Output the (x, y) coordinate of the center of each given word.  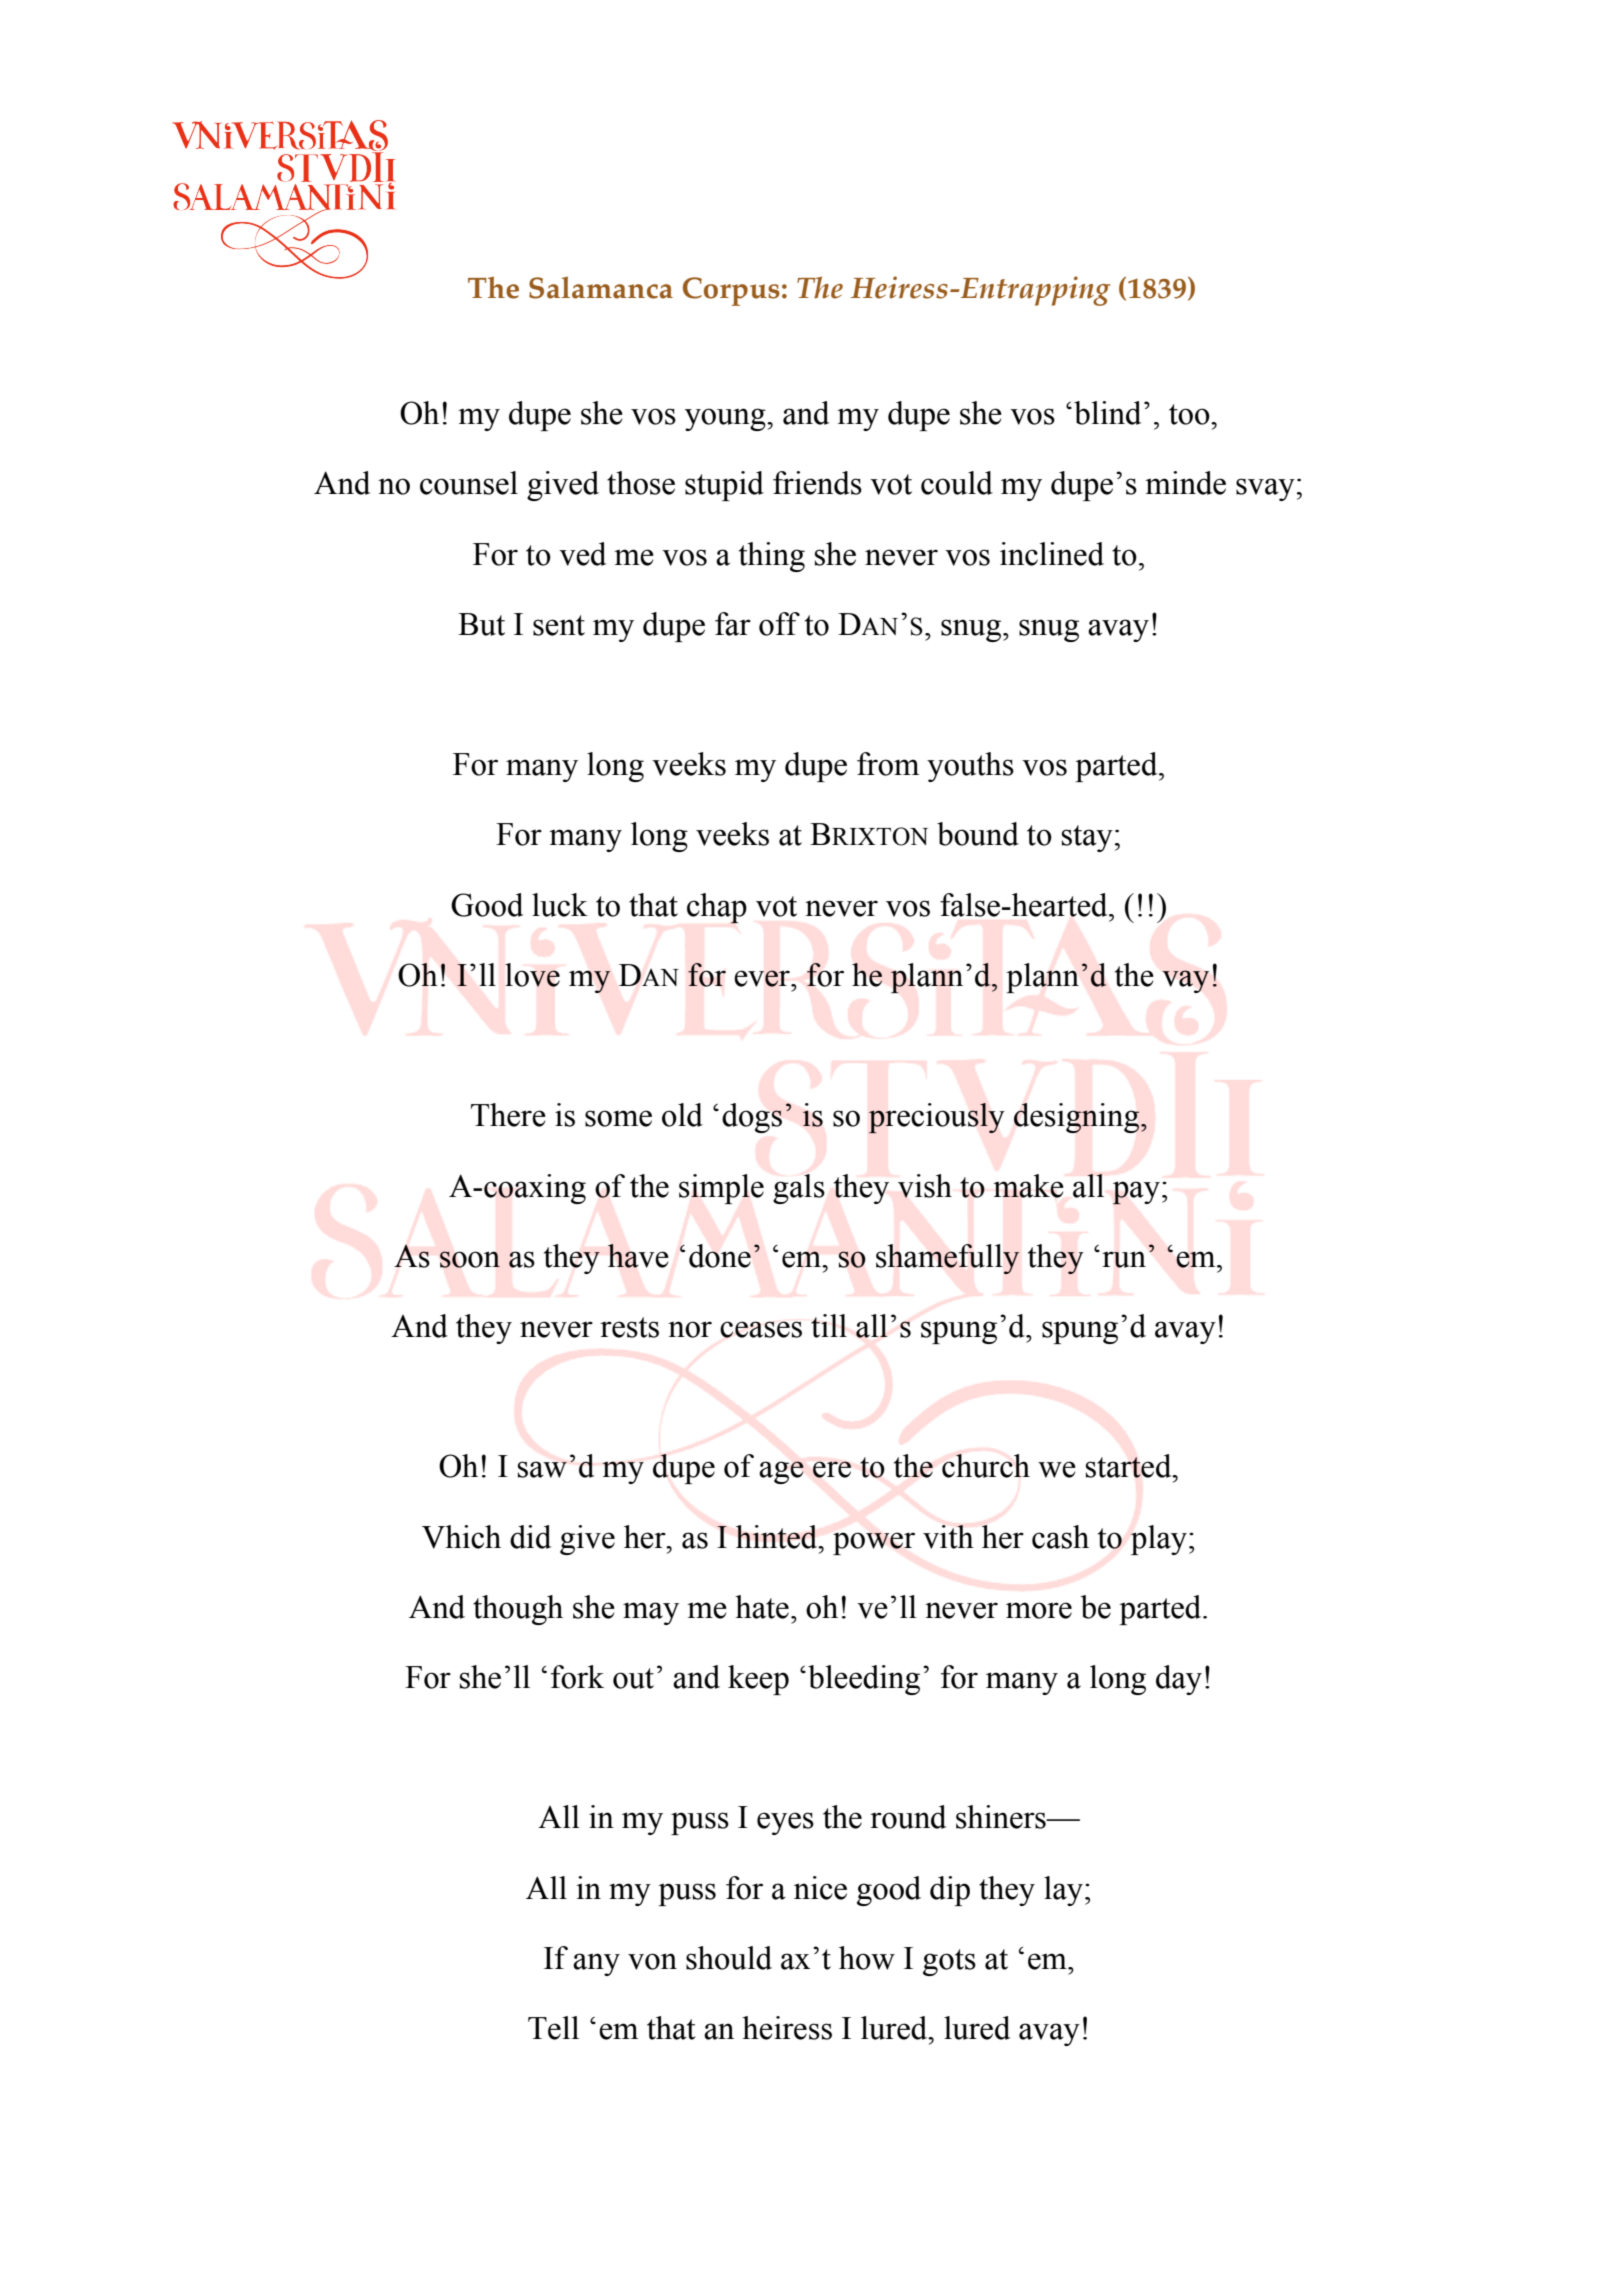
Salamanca (601, 287)
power (874, 1543)
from (888, 764)
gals (799, 1189)
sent (559, 625)
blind (1107, 413)
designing (1078, 1118)
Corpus (731, 291)
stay (1087, 838)
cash (1060, 1537)
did (530, 1537)
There (508, 1115)
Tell (553, 2028)
